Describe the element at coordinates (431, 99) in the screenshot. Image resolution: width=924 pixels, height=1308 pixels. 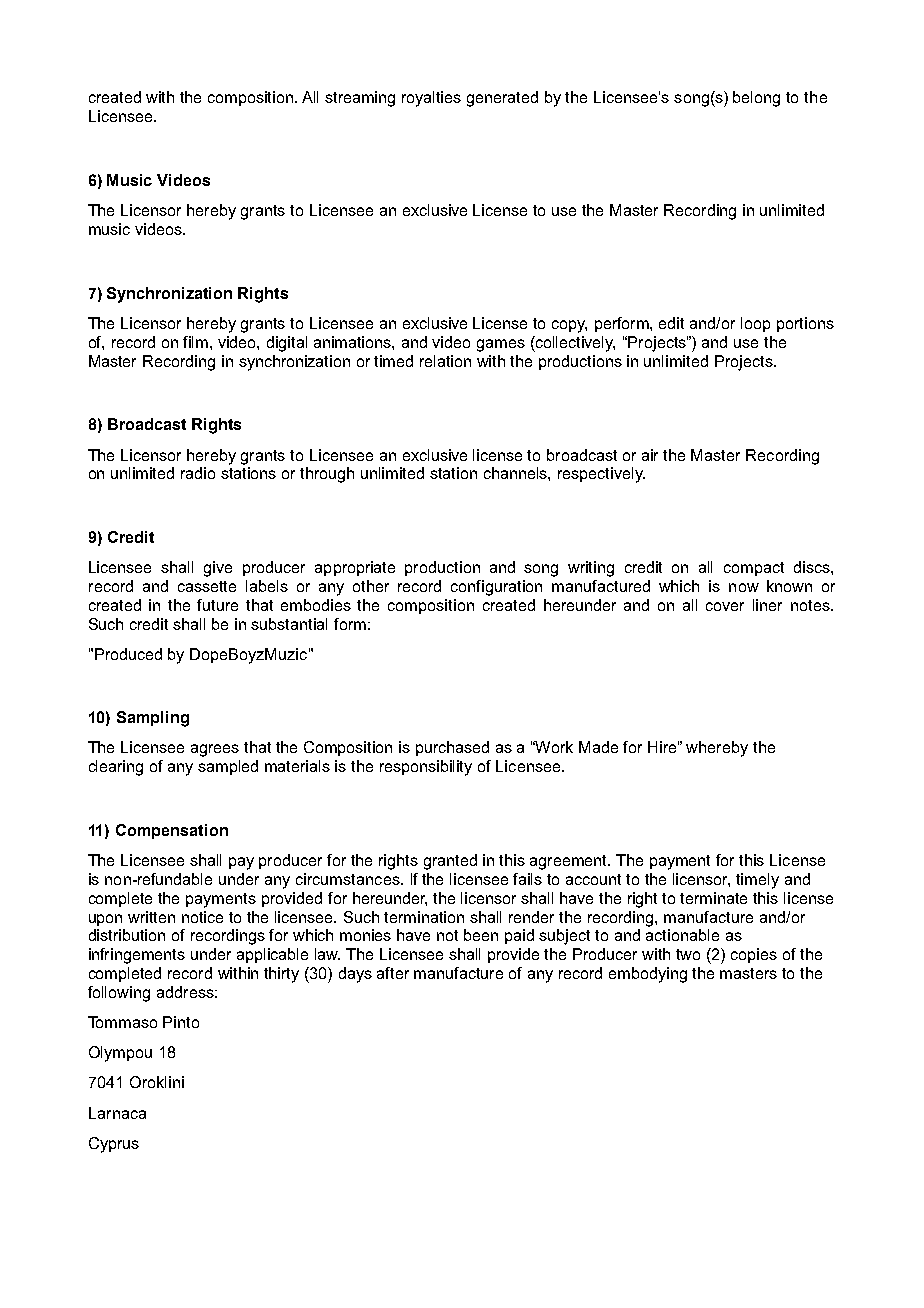
I see `royalties` at that location.
